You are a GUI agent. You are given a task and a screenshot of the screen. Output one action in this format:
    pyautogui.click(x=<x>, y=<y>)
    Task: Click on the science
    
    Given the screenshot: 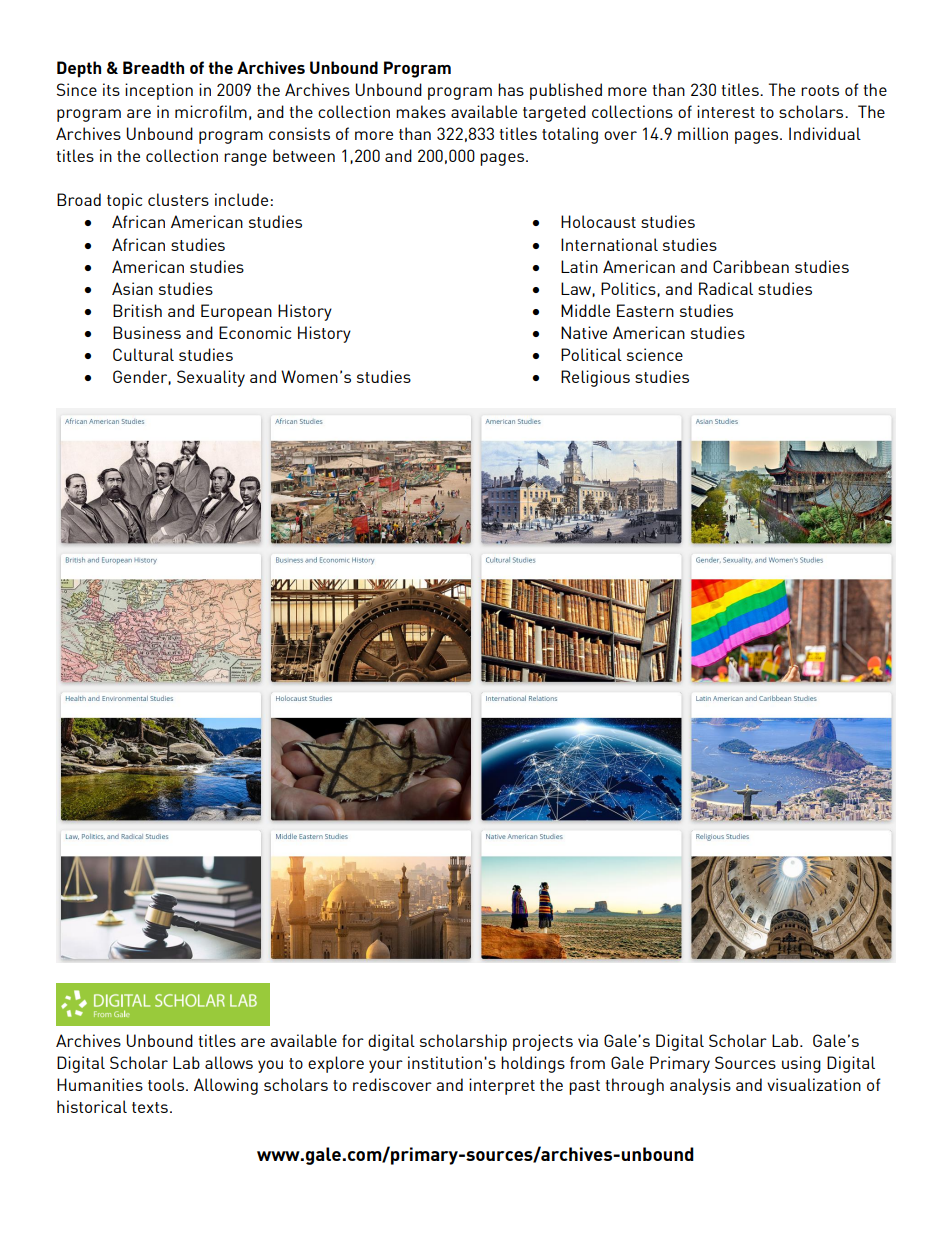 What is the action you would take?
    pyautogui.click(x=655, y=354)
